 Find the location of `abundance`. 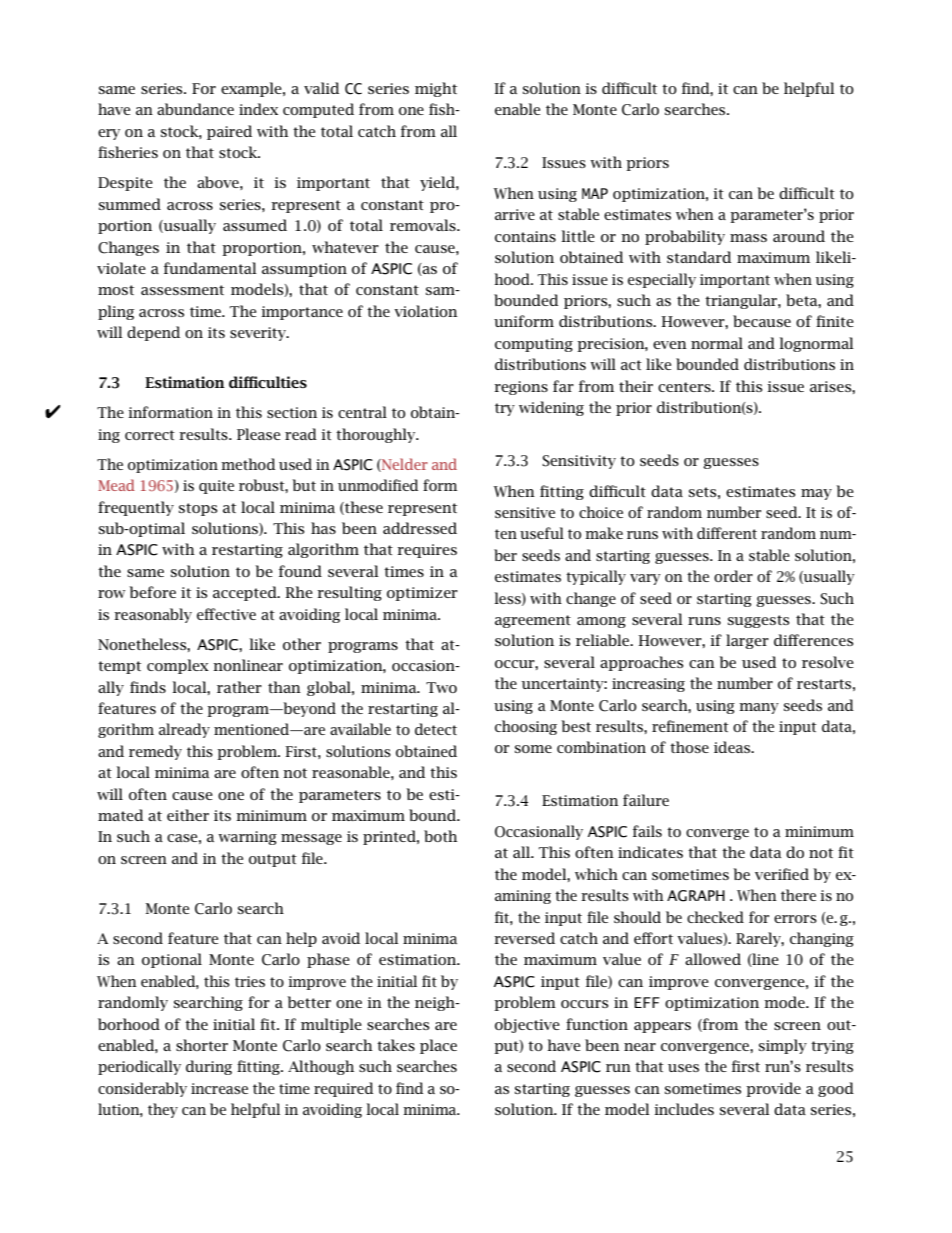

abundance is located at coordinates (195, 109).
